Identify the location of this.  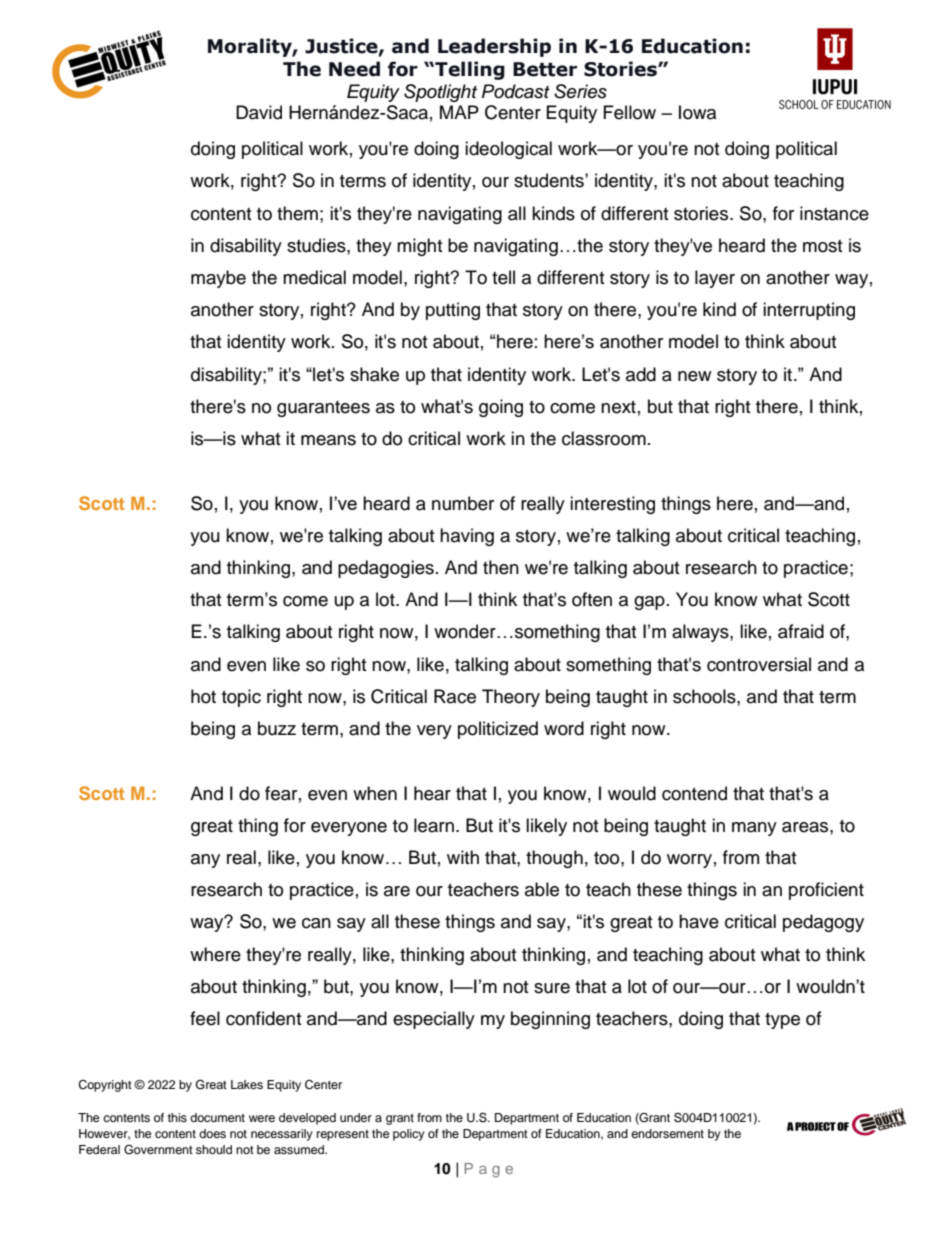
(177, 1117).
